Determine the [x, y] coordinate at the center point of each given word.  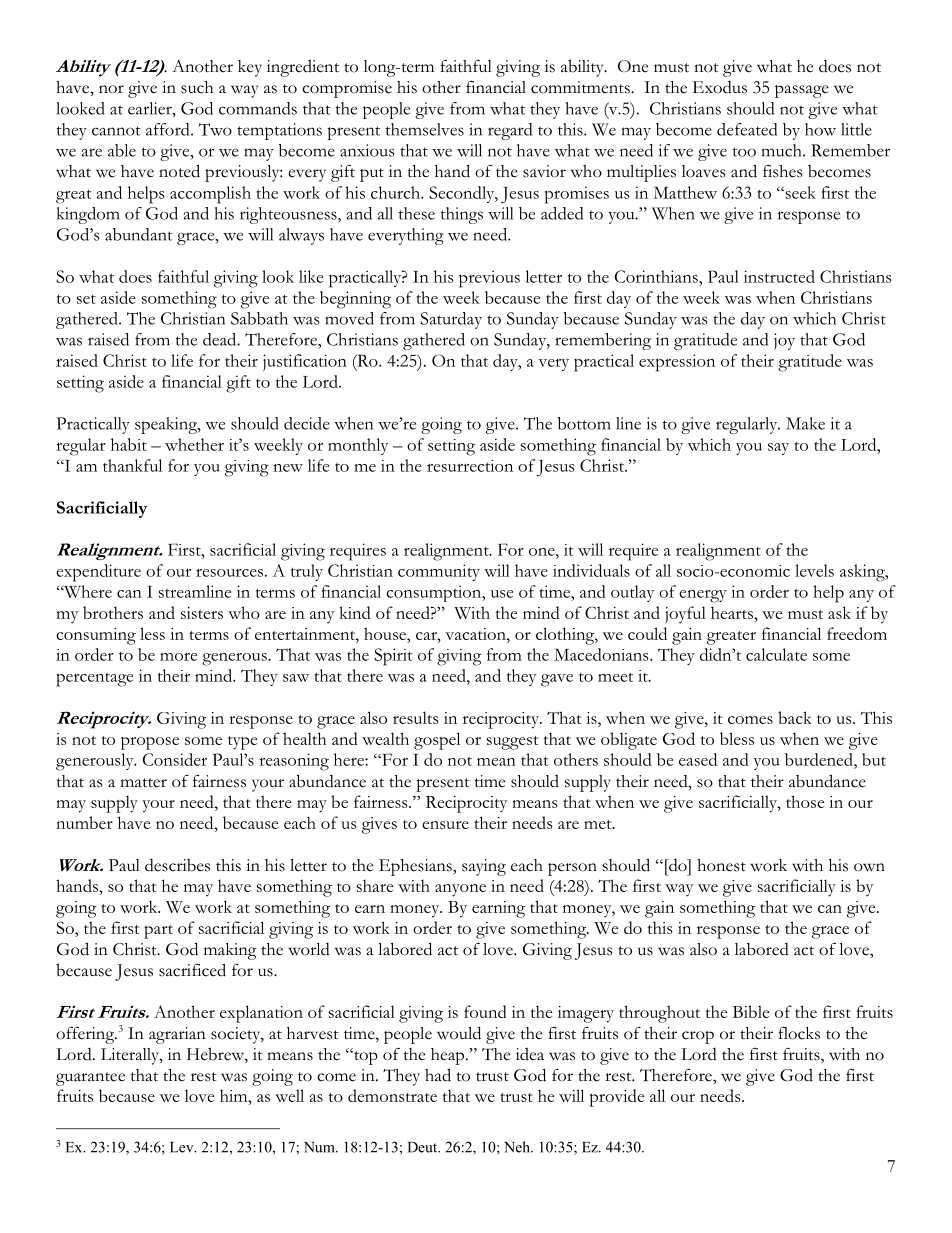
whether [194, 444]
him [235, 1095]
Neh [518, 1147]
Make [805, 423]
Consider [175, 759]
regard [510, 131]
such [197, 87]
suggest [512, 743]
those [805, 801]
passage [802, 91]
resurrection [470, 466]
